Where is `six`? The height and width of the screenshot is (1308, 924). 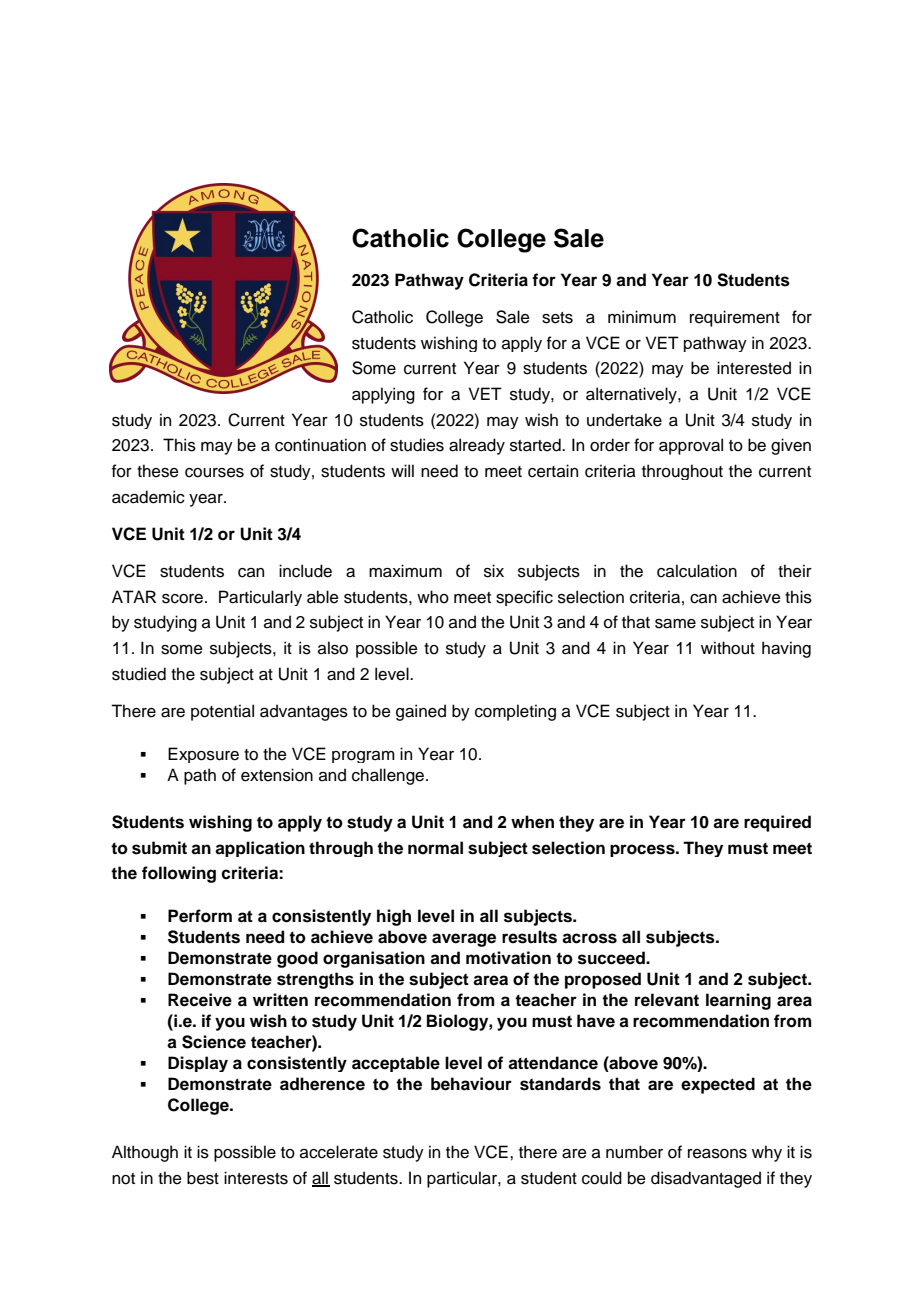 six is located at coordinates (494, 571).
